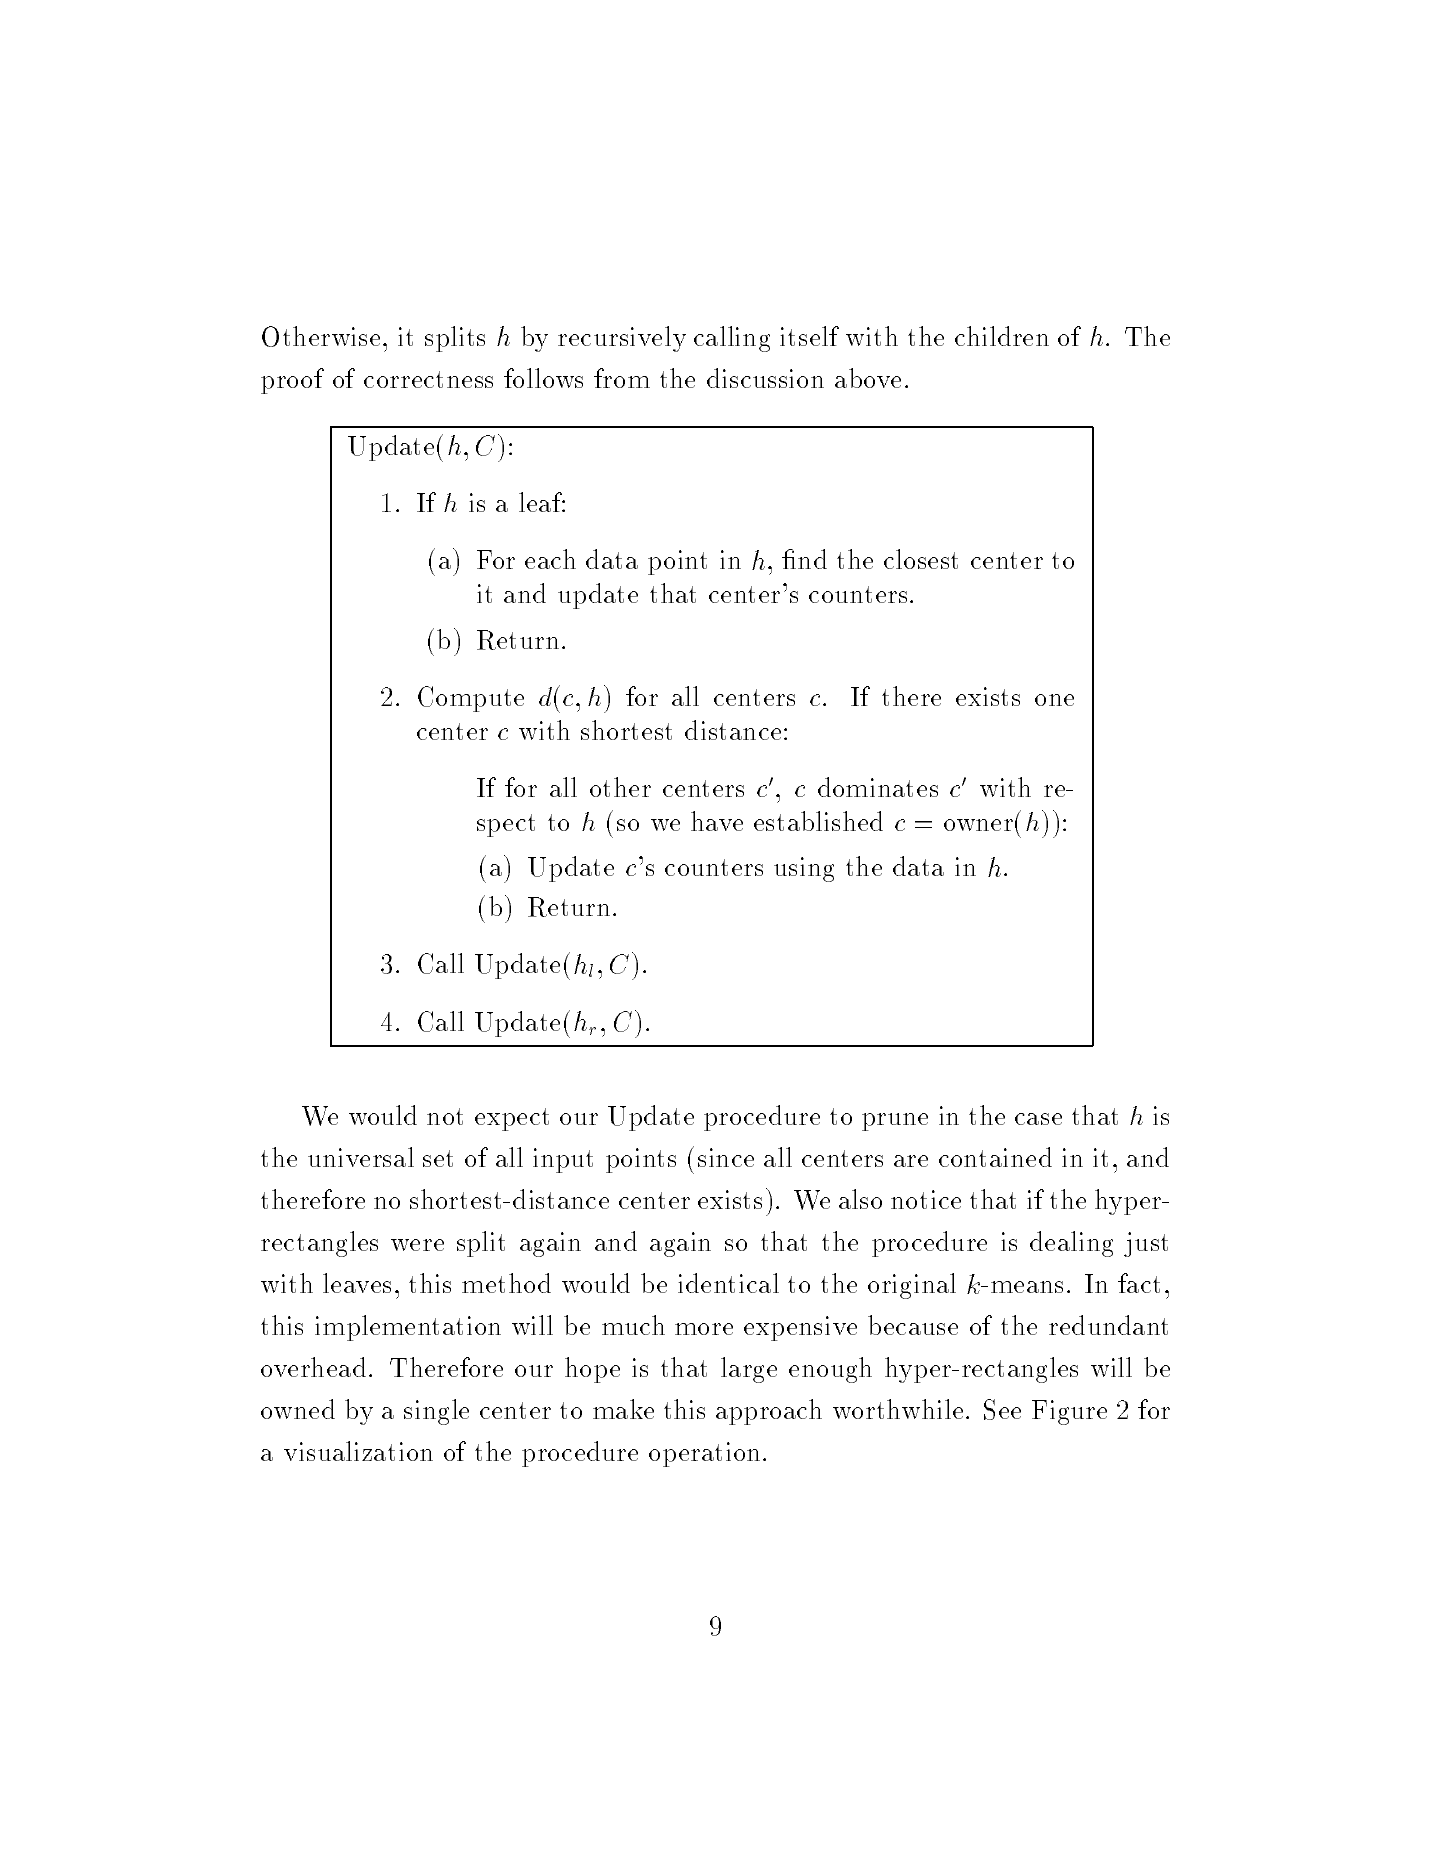 The height and width of the document is (1856, 1434). What do you see at coordinates (765, 378) in the document?
I see `discussion` at bounding box center [765, 378].
